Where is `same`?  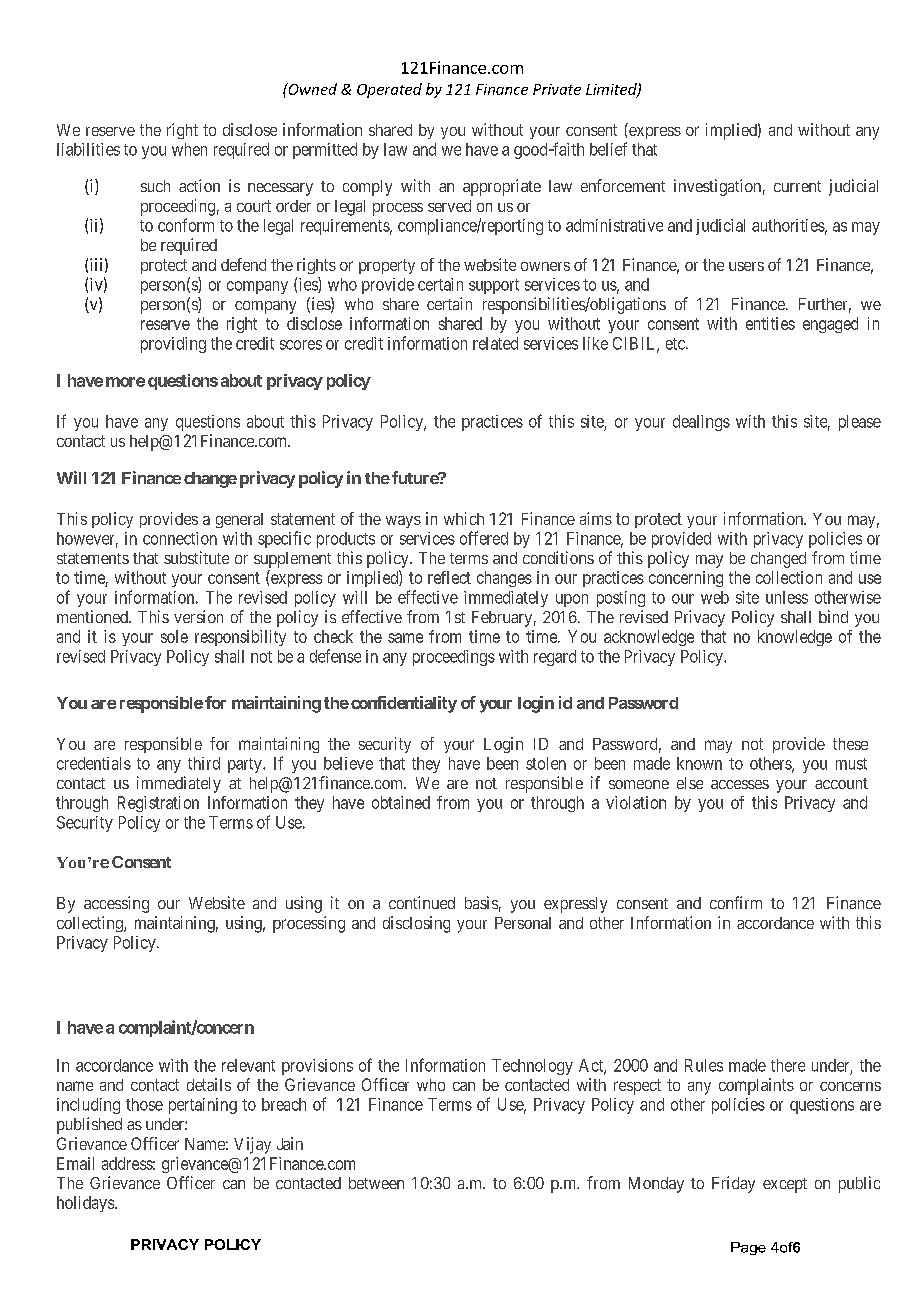
same is located at coordinates (405, 638).
